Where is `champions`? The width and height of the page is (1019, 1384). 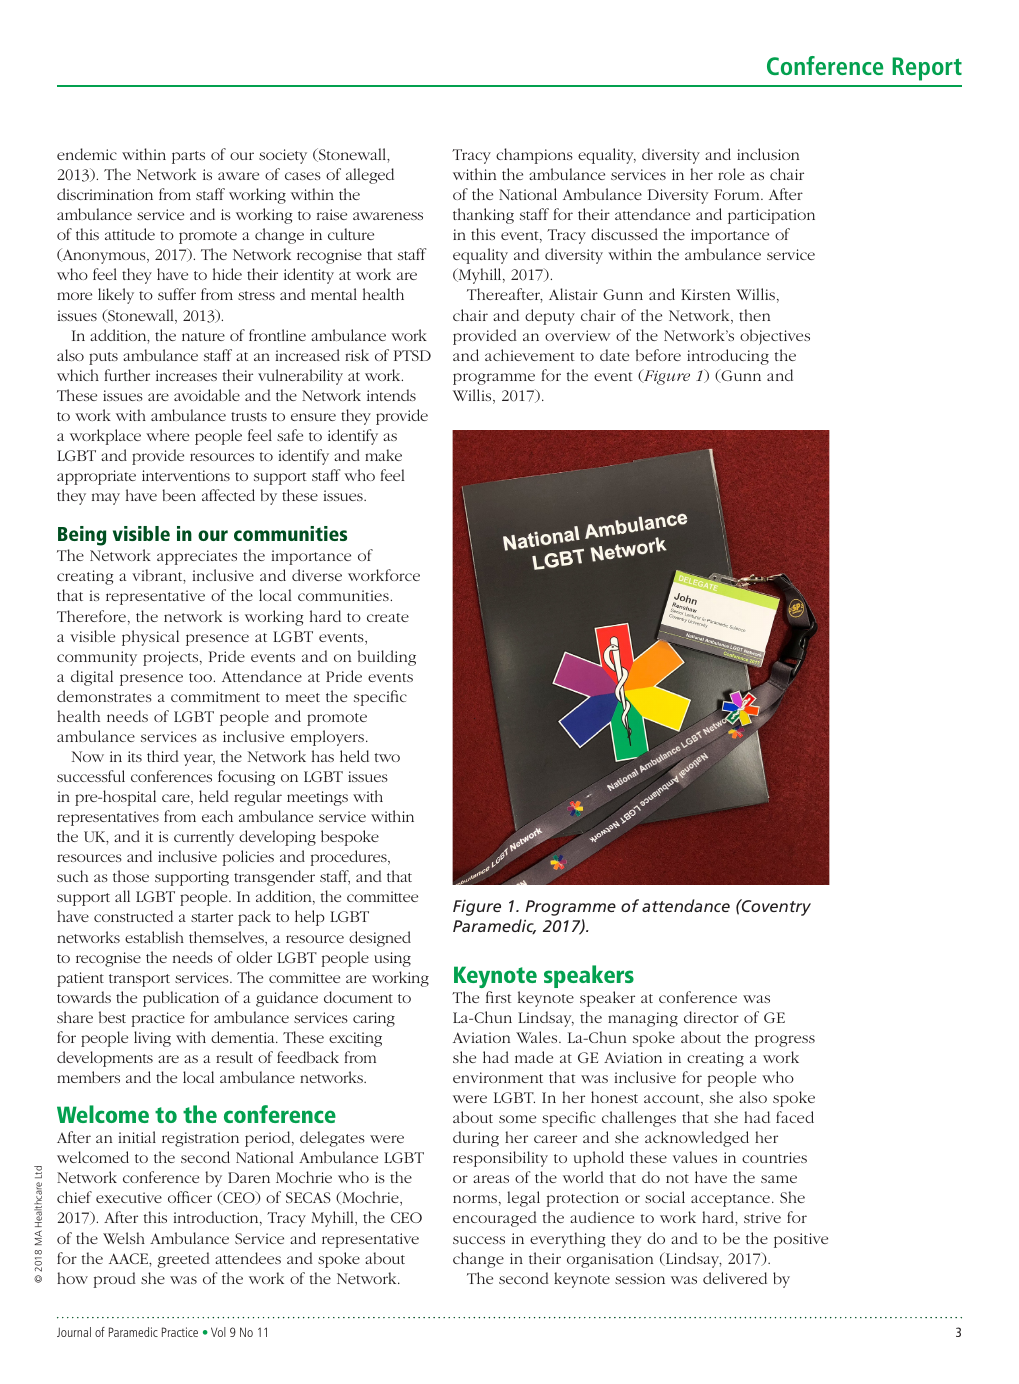 champions is located at coordinates (534, 156).
